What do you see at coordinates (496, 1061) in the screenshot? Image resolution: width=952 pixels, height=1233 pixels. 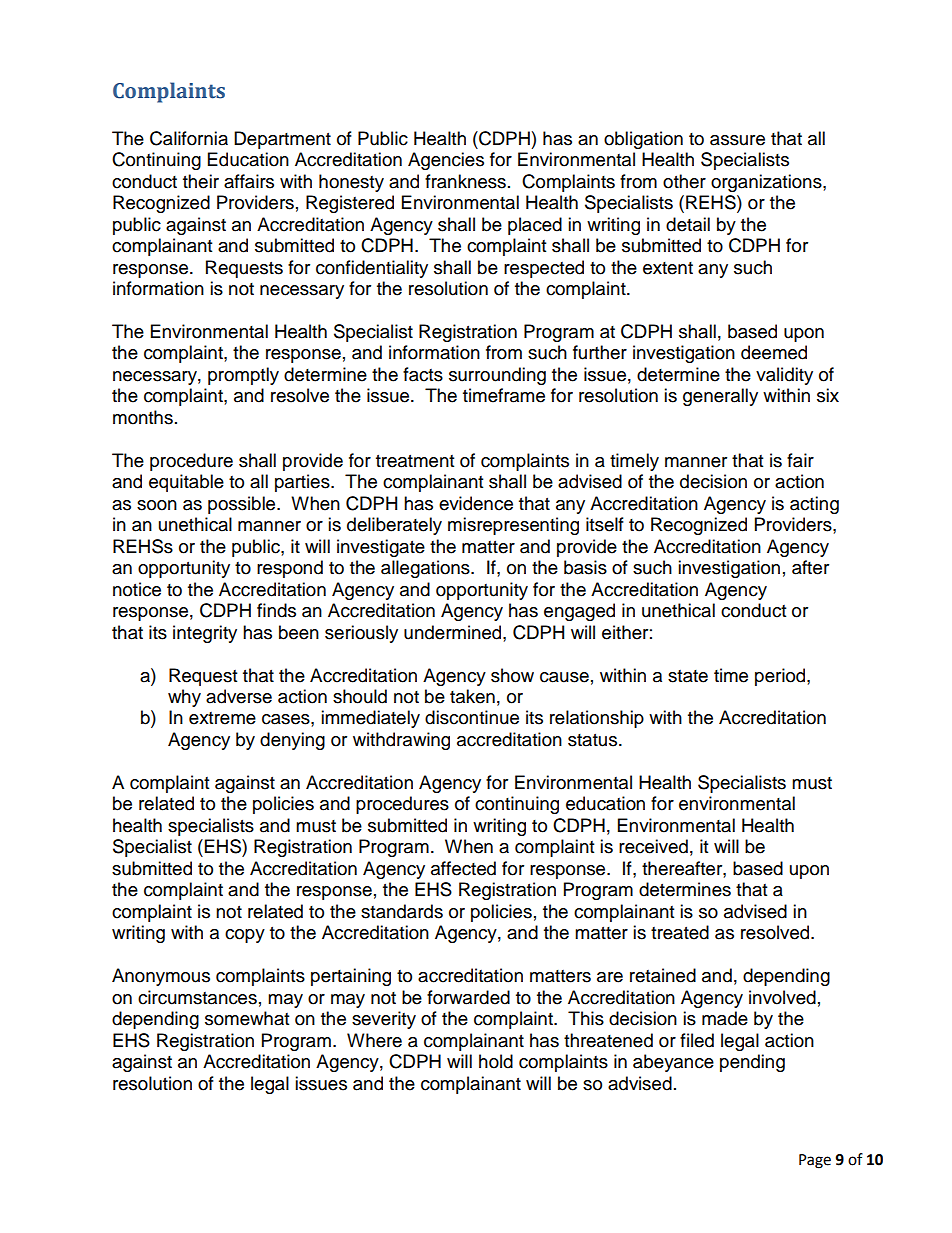 I see `hold` at bounding box center [496, 1061].
